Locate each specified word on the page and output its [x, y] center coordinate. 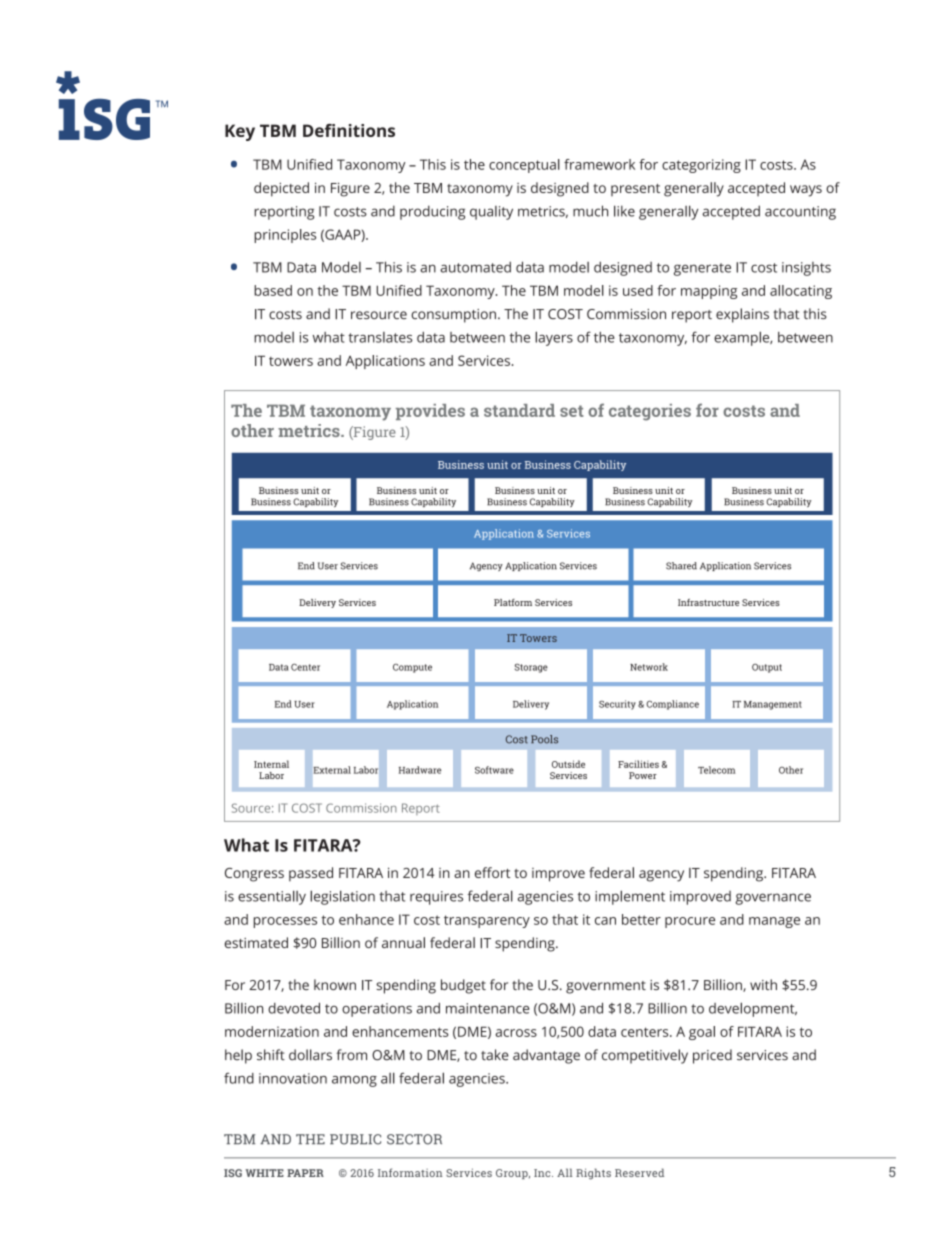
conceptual [524, 166]
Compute [412, 668]
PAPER [305, 1173]
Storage [531, 668]
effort [492, 872]
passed [311, 874]
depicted [281, 189]
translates [380, 337]
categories [650, 412]
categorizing [701, 166]
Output [767, 668]
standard [519, 410]
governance [773, 899]
